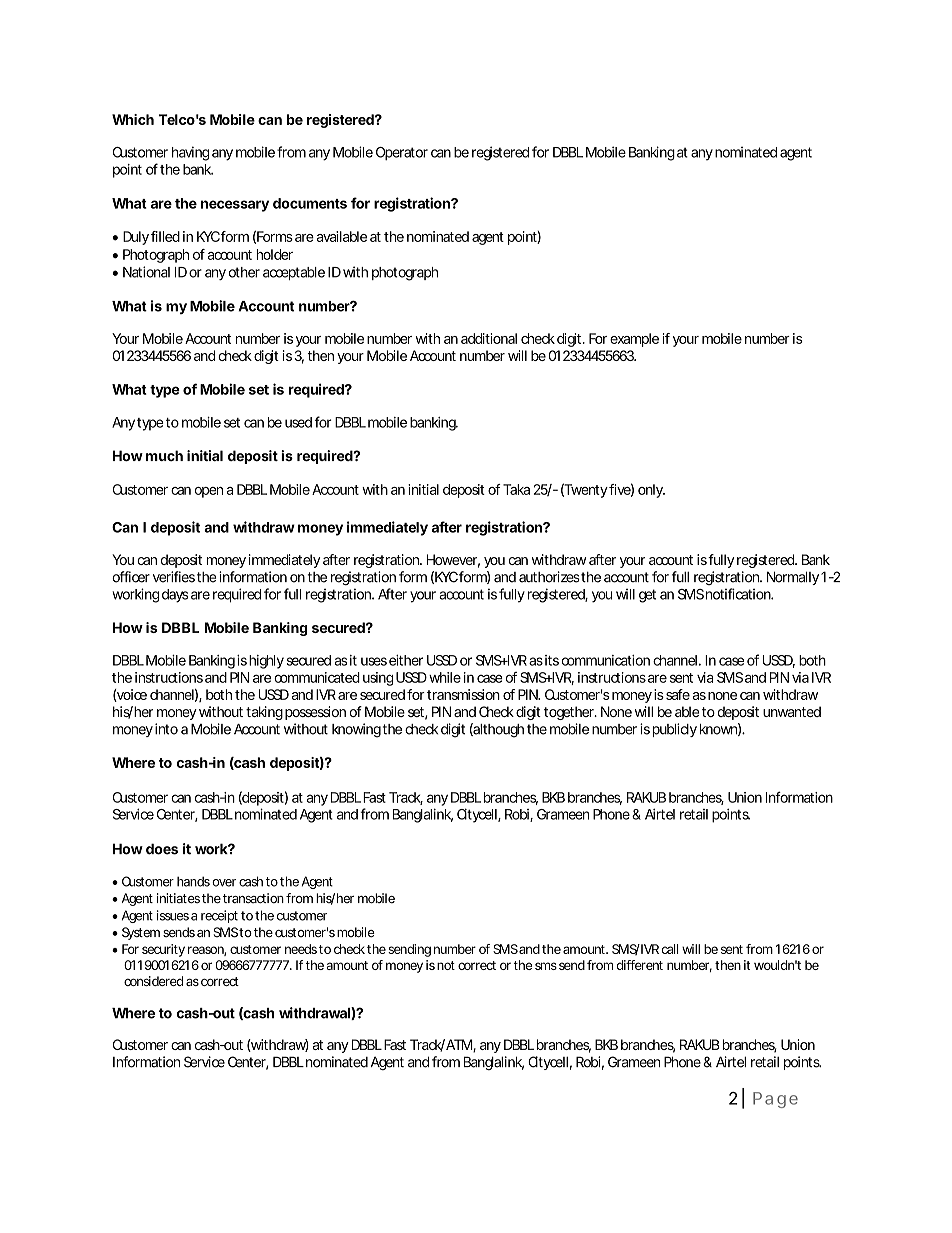 The image size is (952, 1233). I want to click on only, so click(651, 491).
